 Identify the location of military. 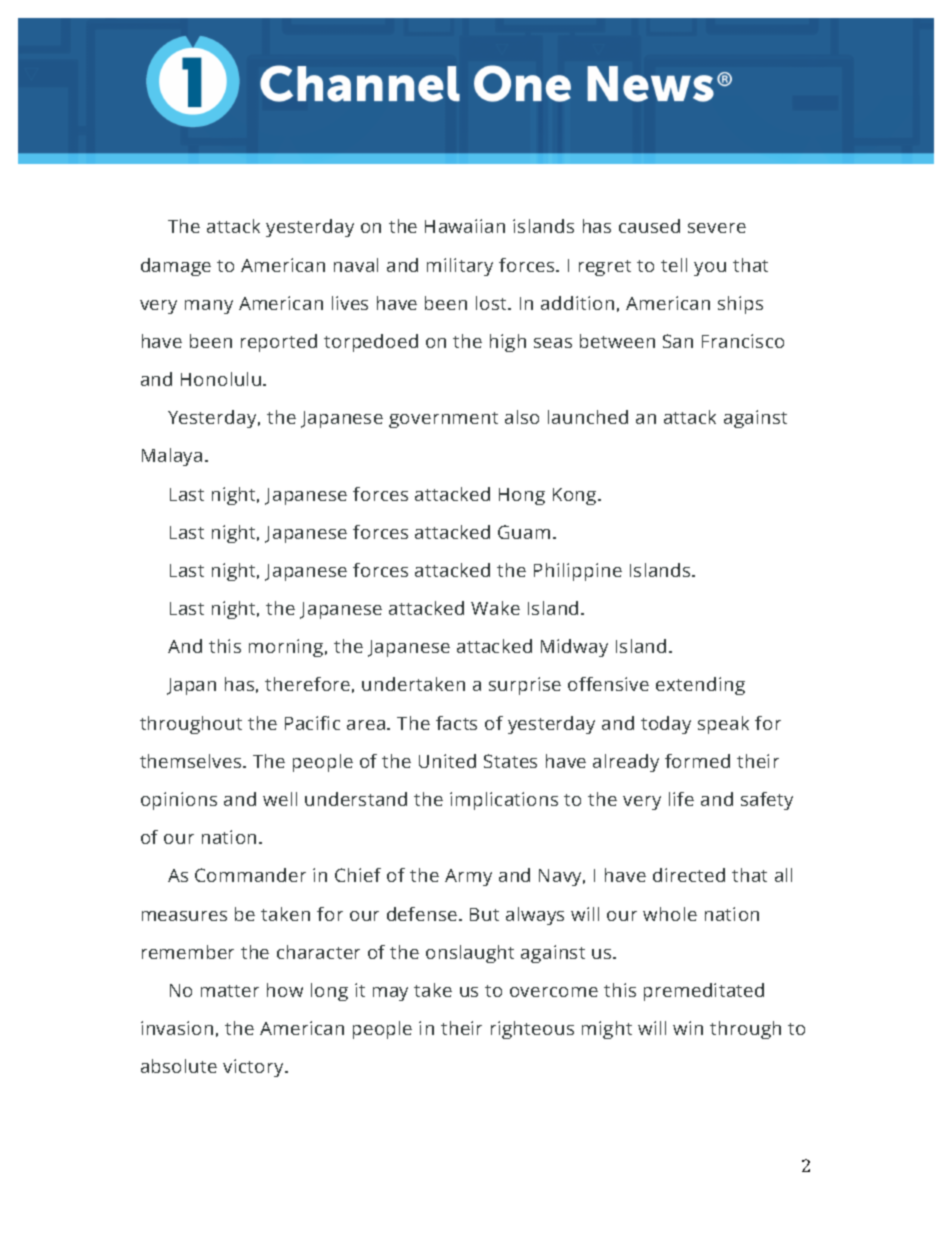
(460, 267).
